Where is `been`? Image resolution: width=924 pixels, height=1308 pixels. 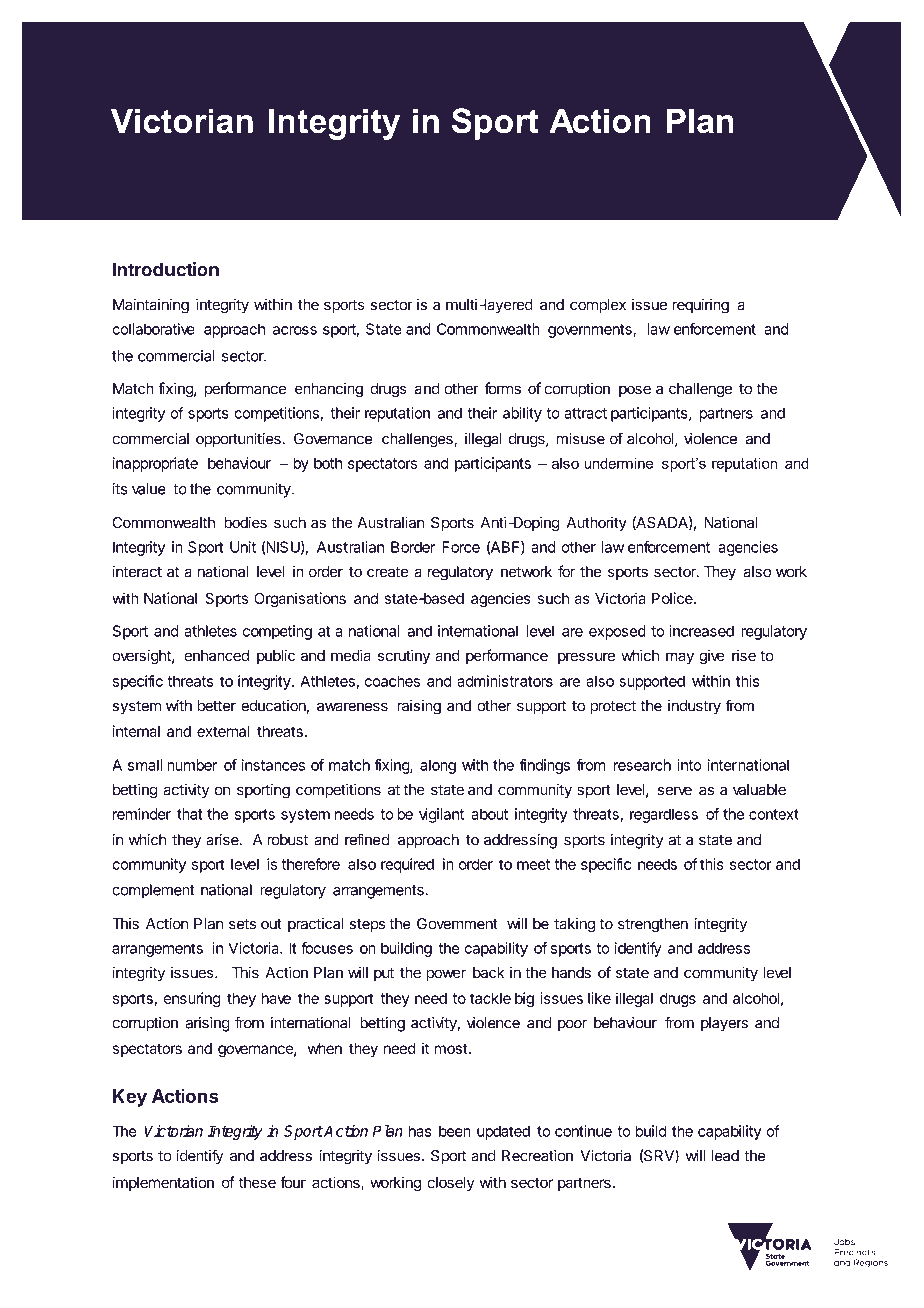 been is located at coordinates (455, 1131).
